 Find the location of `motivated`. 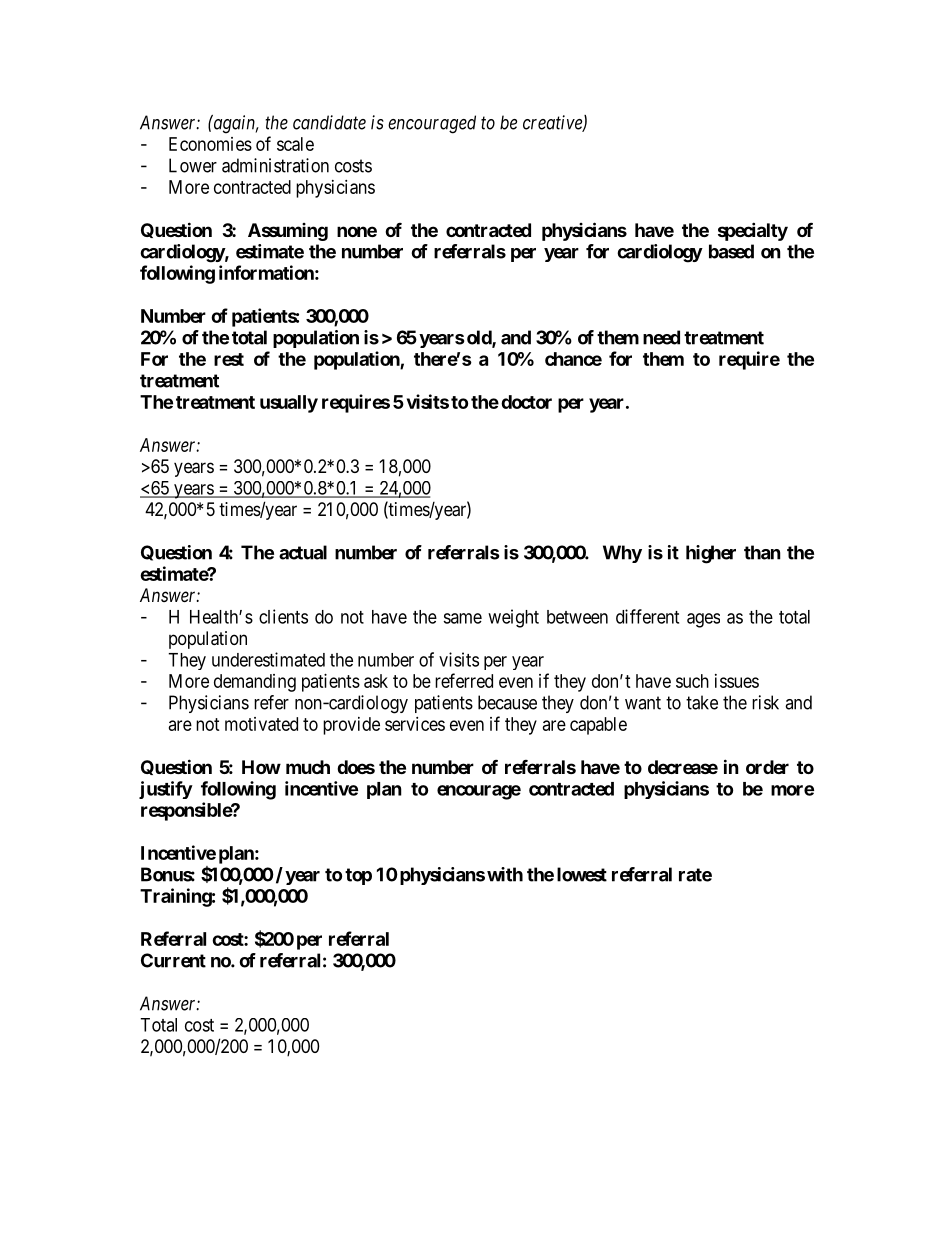

motivated is located at coordinates (261, 724).
